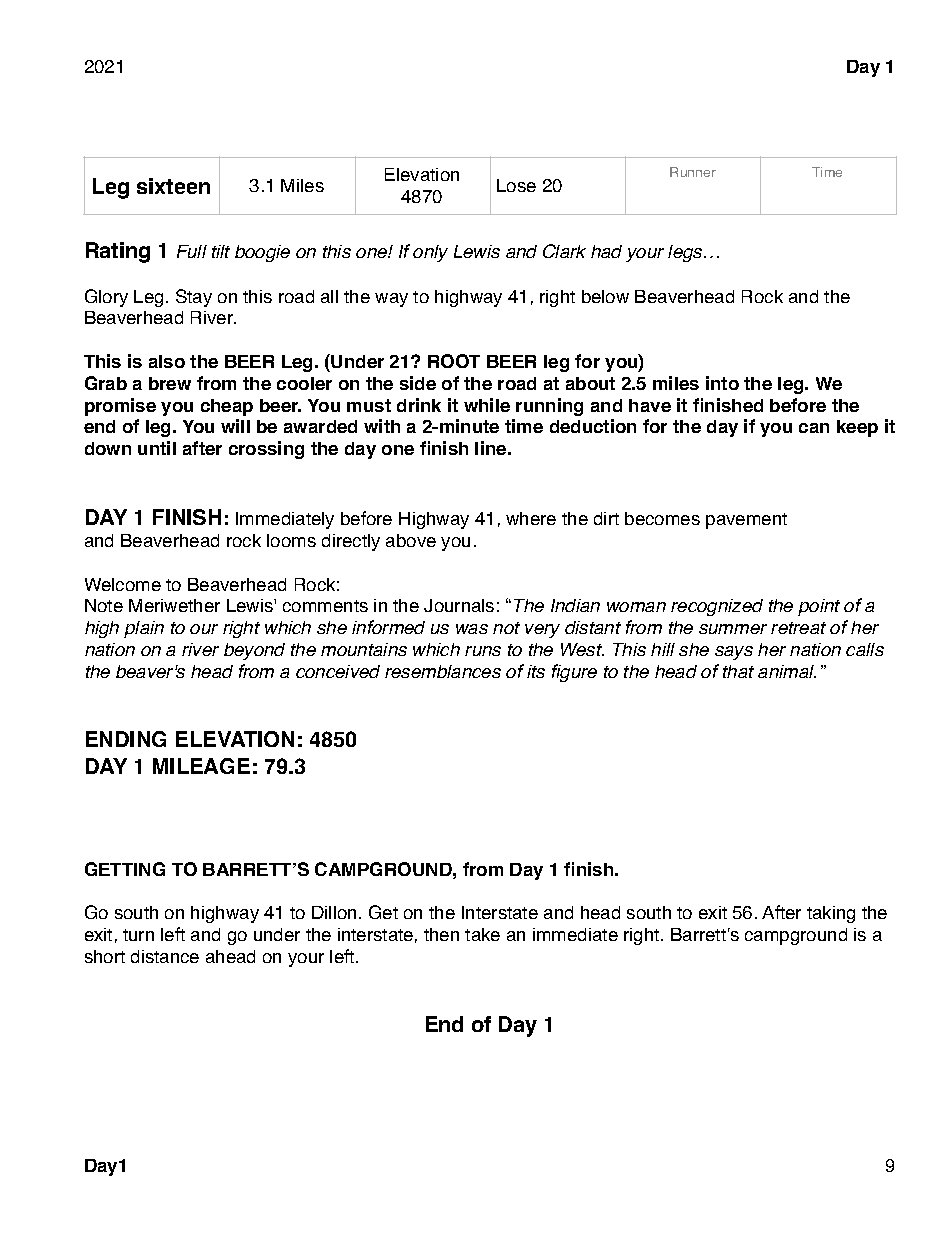 Image resolution: width=952 pixels, height=1233 pixels. What do you see at coordinates (693, 172) in the screenshot?
I see `Runner` at bounding box center [693, 172].
